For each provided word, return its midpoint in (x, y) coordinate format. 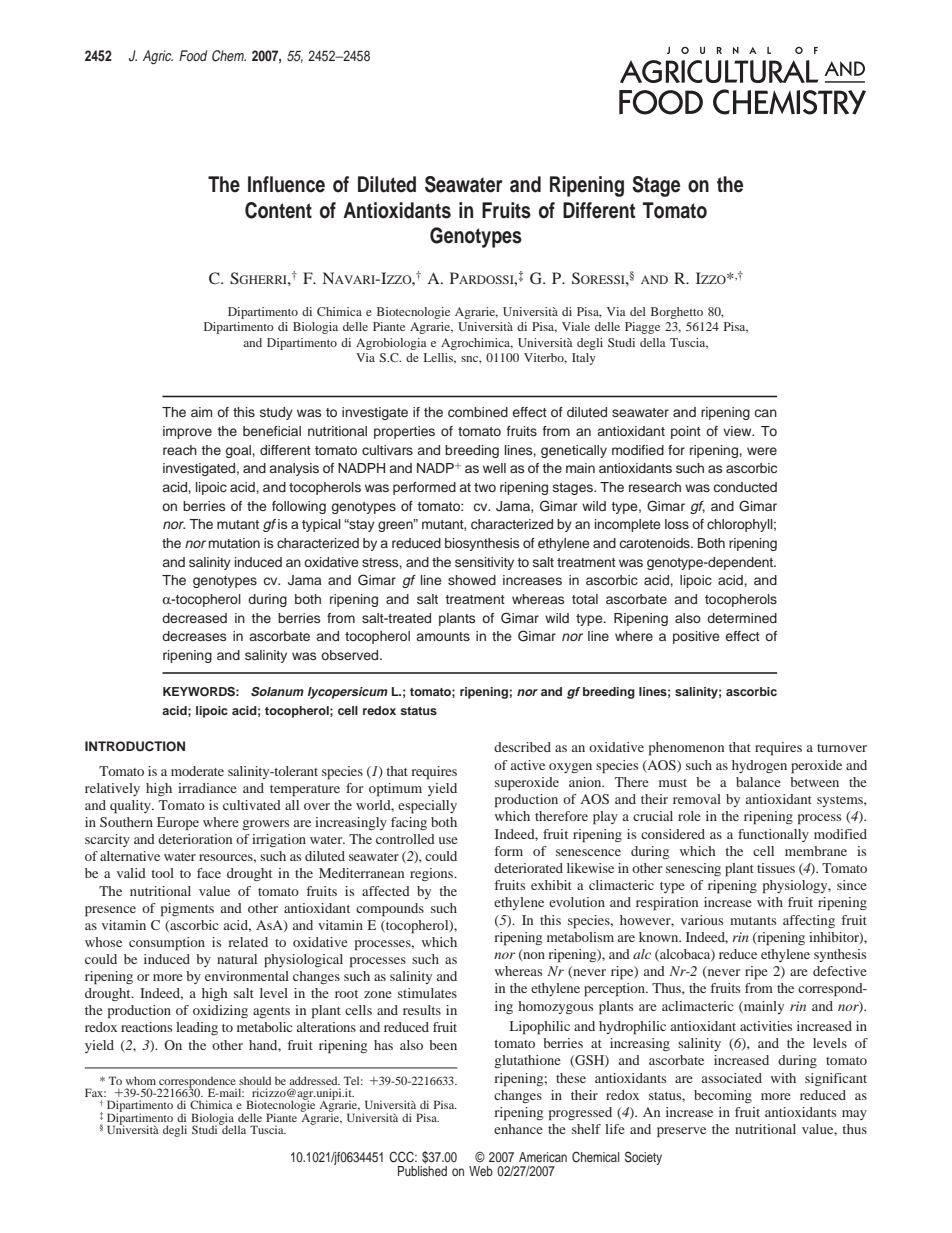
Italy (584, 359)
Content (278, 210)
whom (141, 1080)
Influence (286, 184)
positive (696, 637)
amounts (443, 636)
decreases (194, 636)
